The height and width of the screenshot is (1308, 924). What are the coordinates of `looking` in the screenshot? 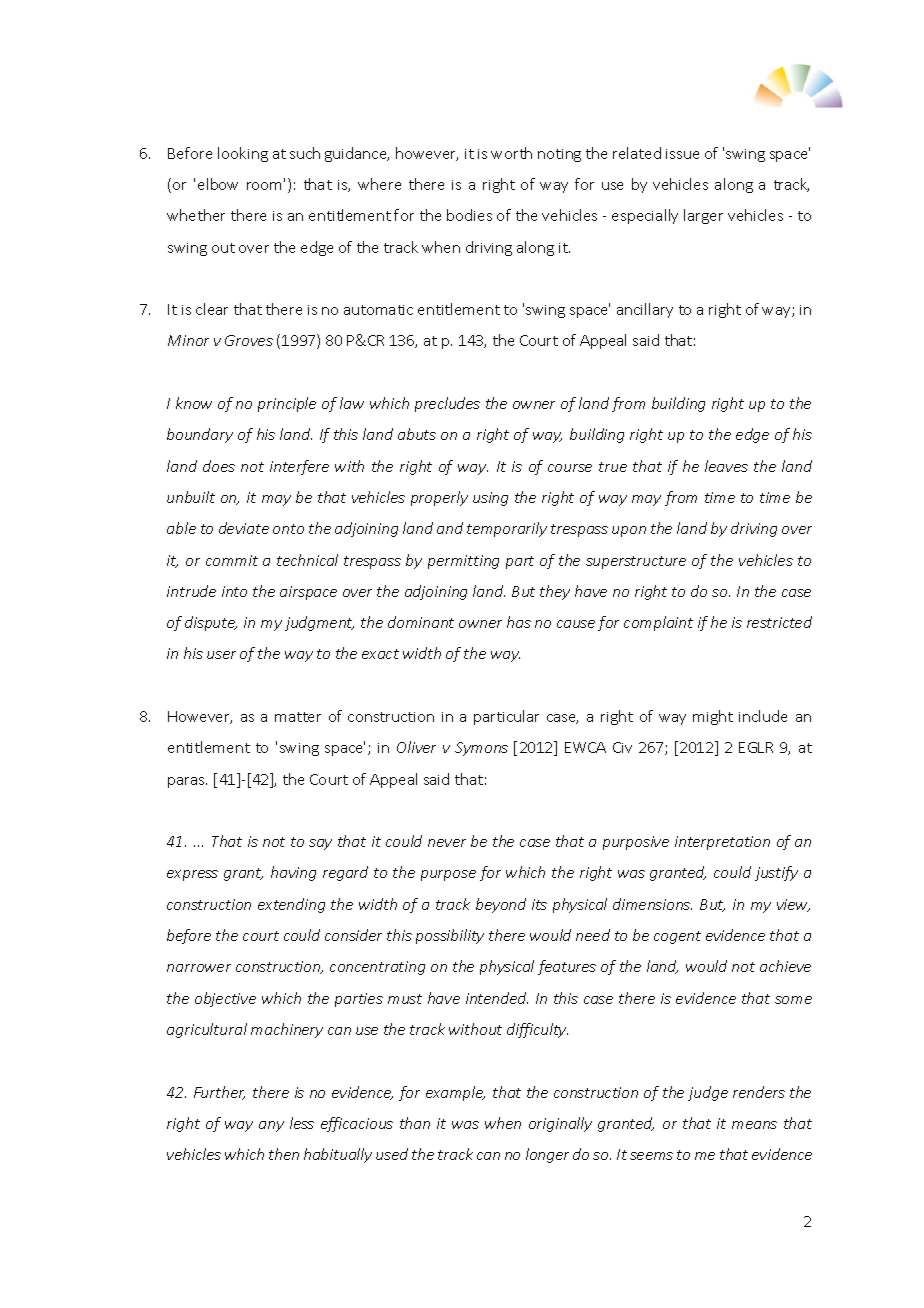 It's located at (243, 154).
